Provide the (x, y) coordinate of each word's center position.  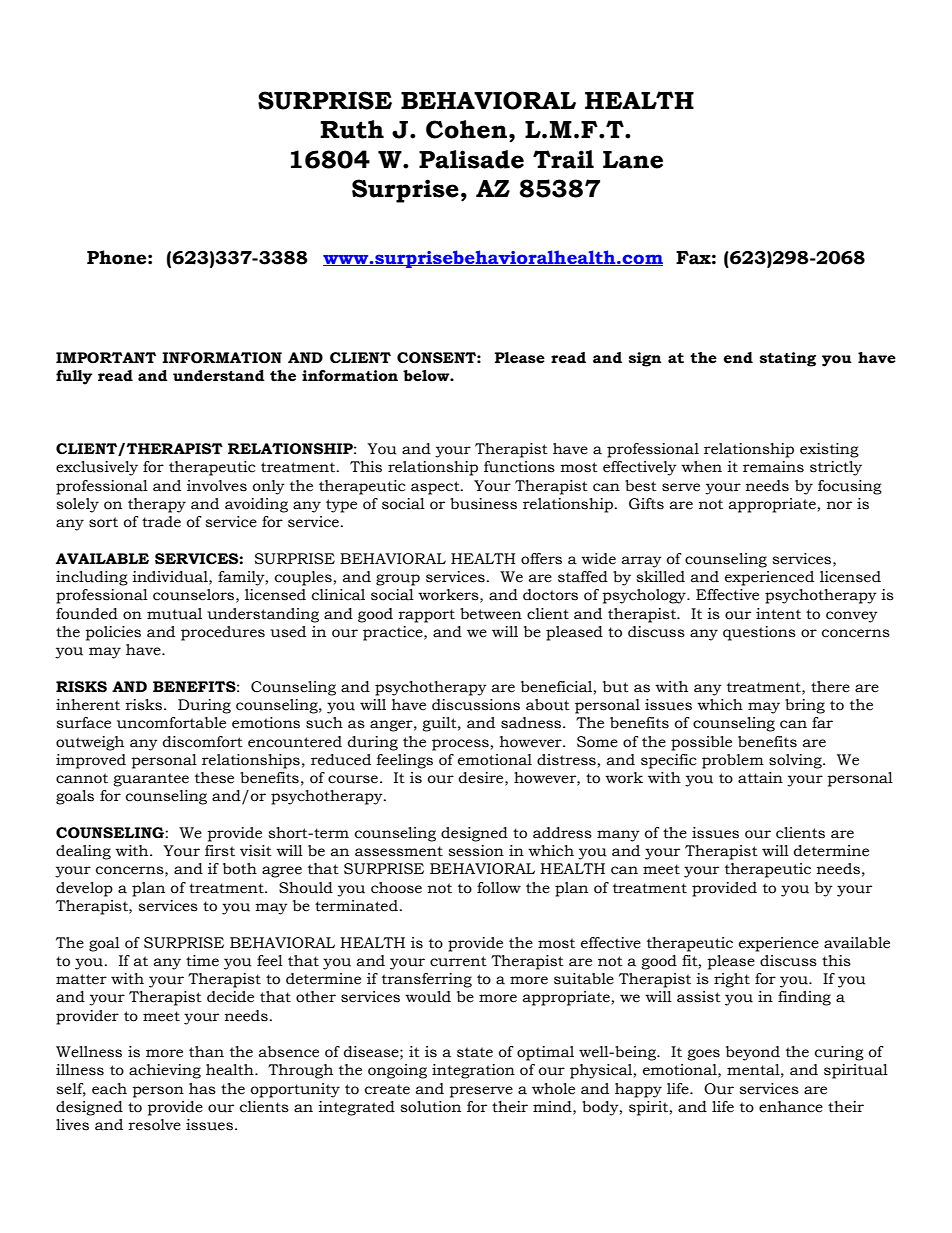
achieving (165, 1071)
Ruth (352, 129)
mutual (174, 614)
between (491, 614)
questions (759, 633)
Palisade (471, 159)
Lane (633, 160)
